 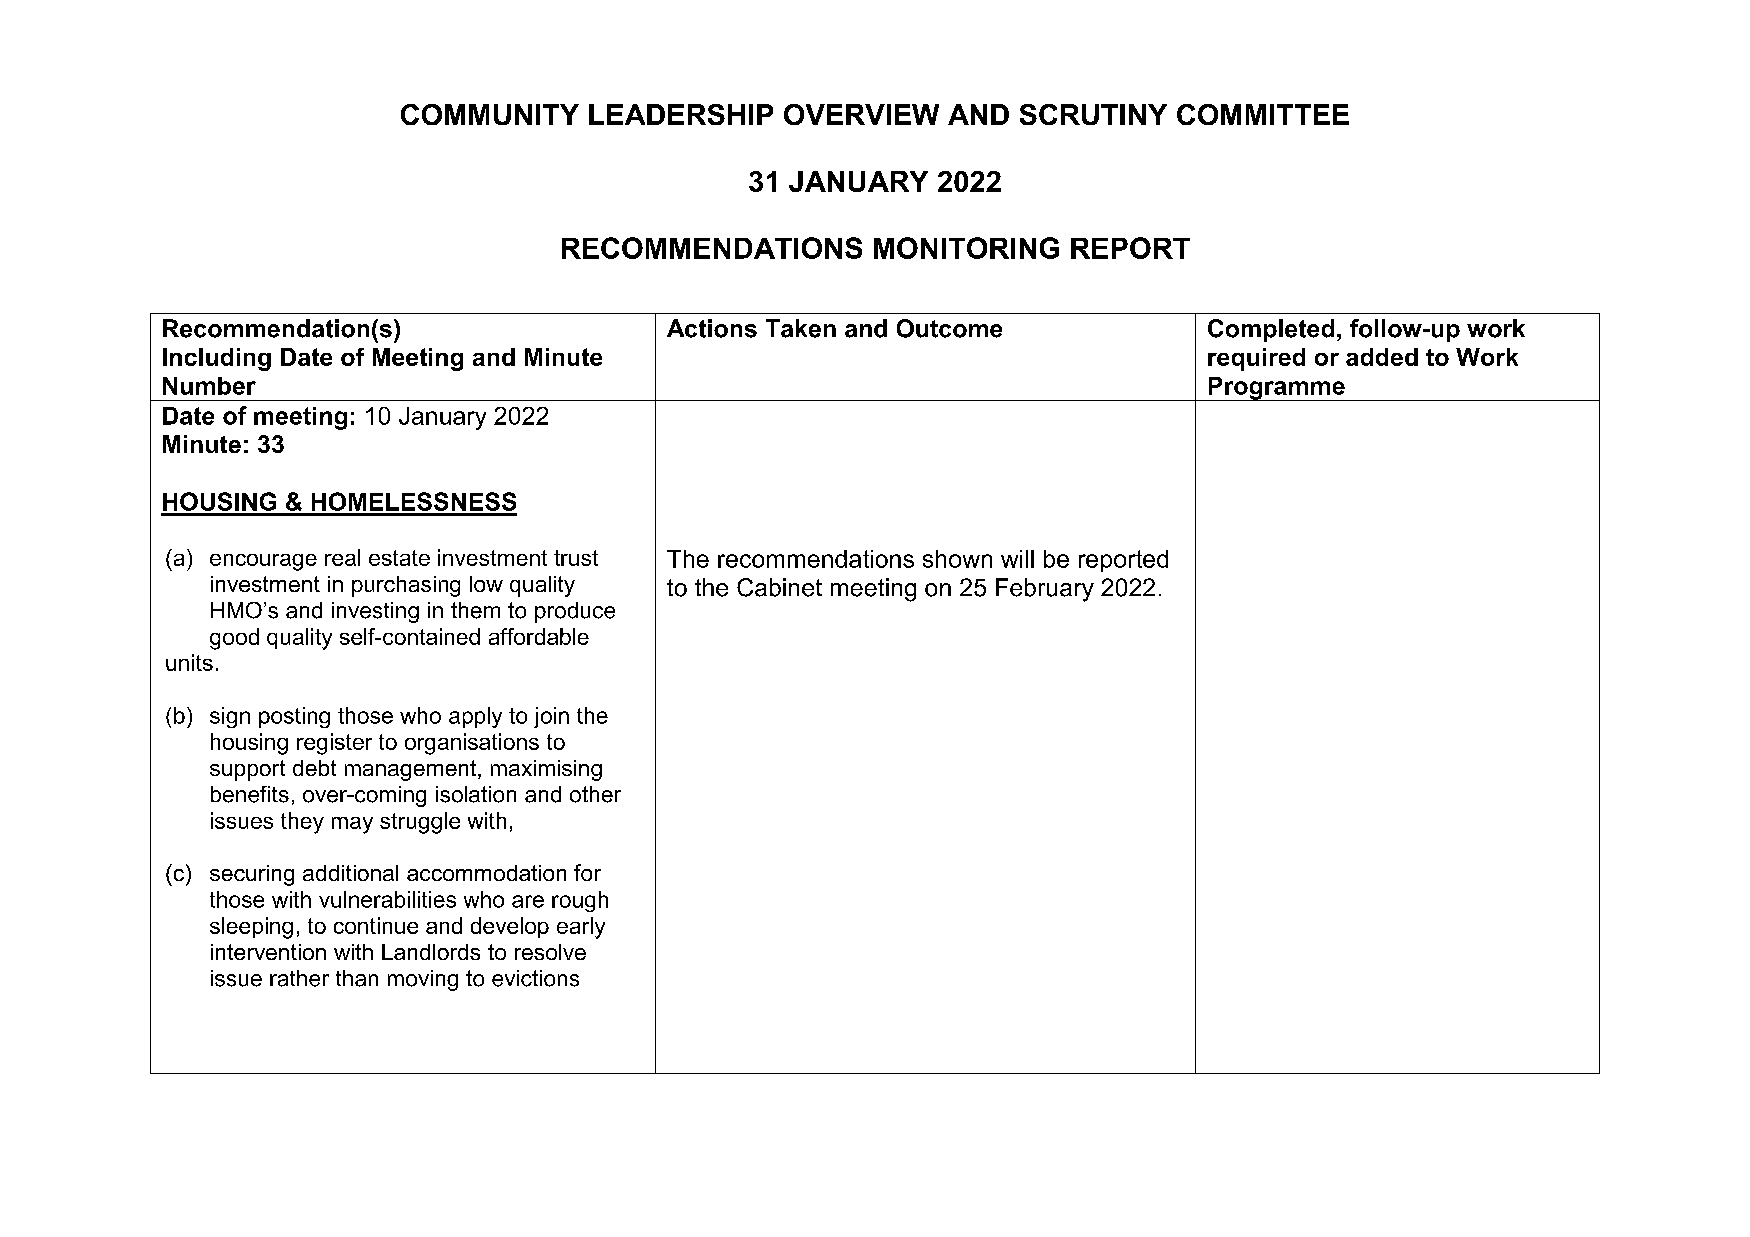 I want to click on LEADERSHIP, so click(x=681, y=114).
